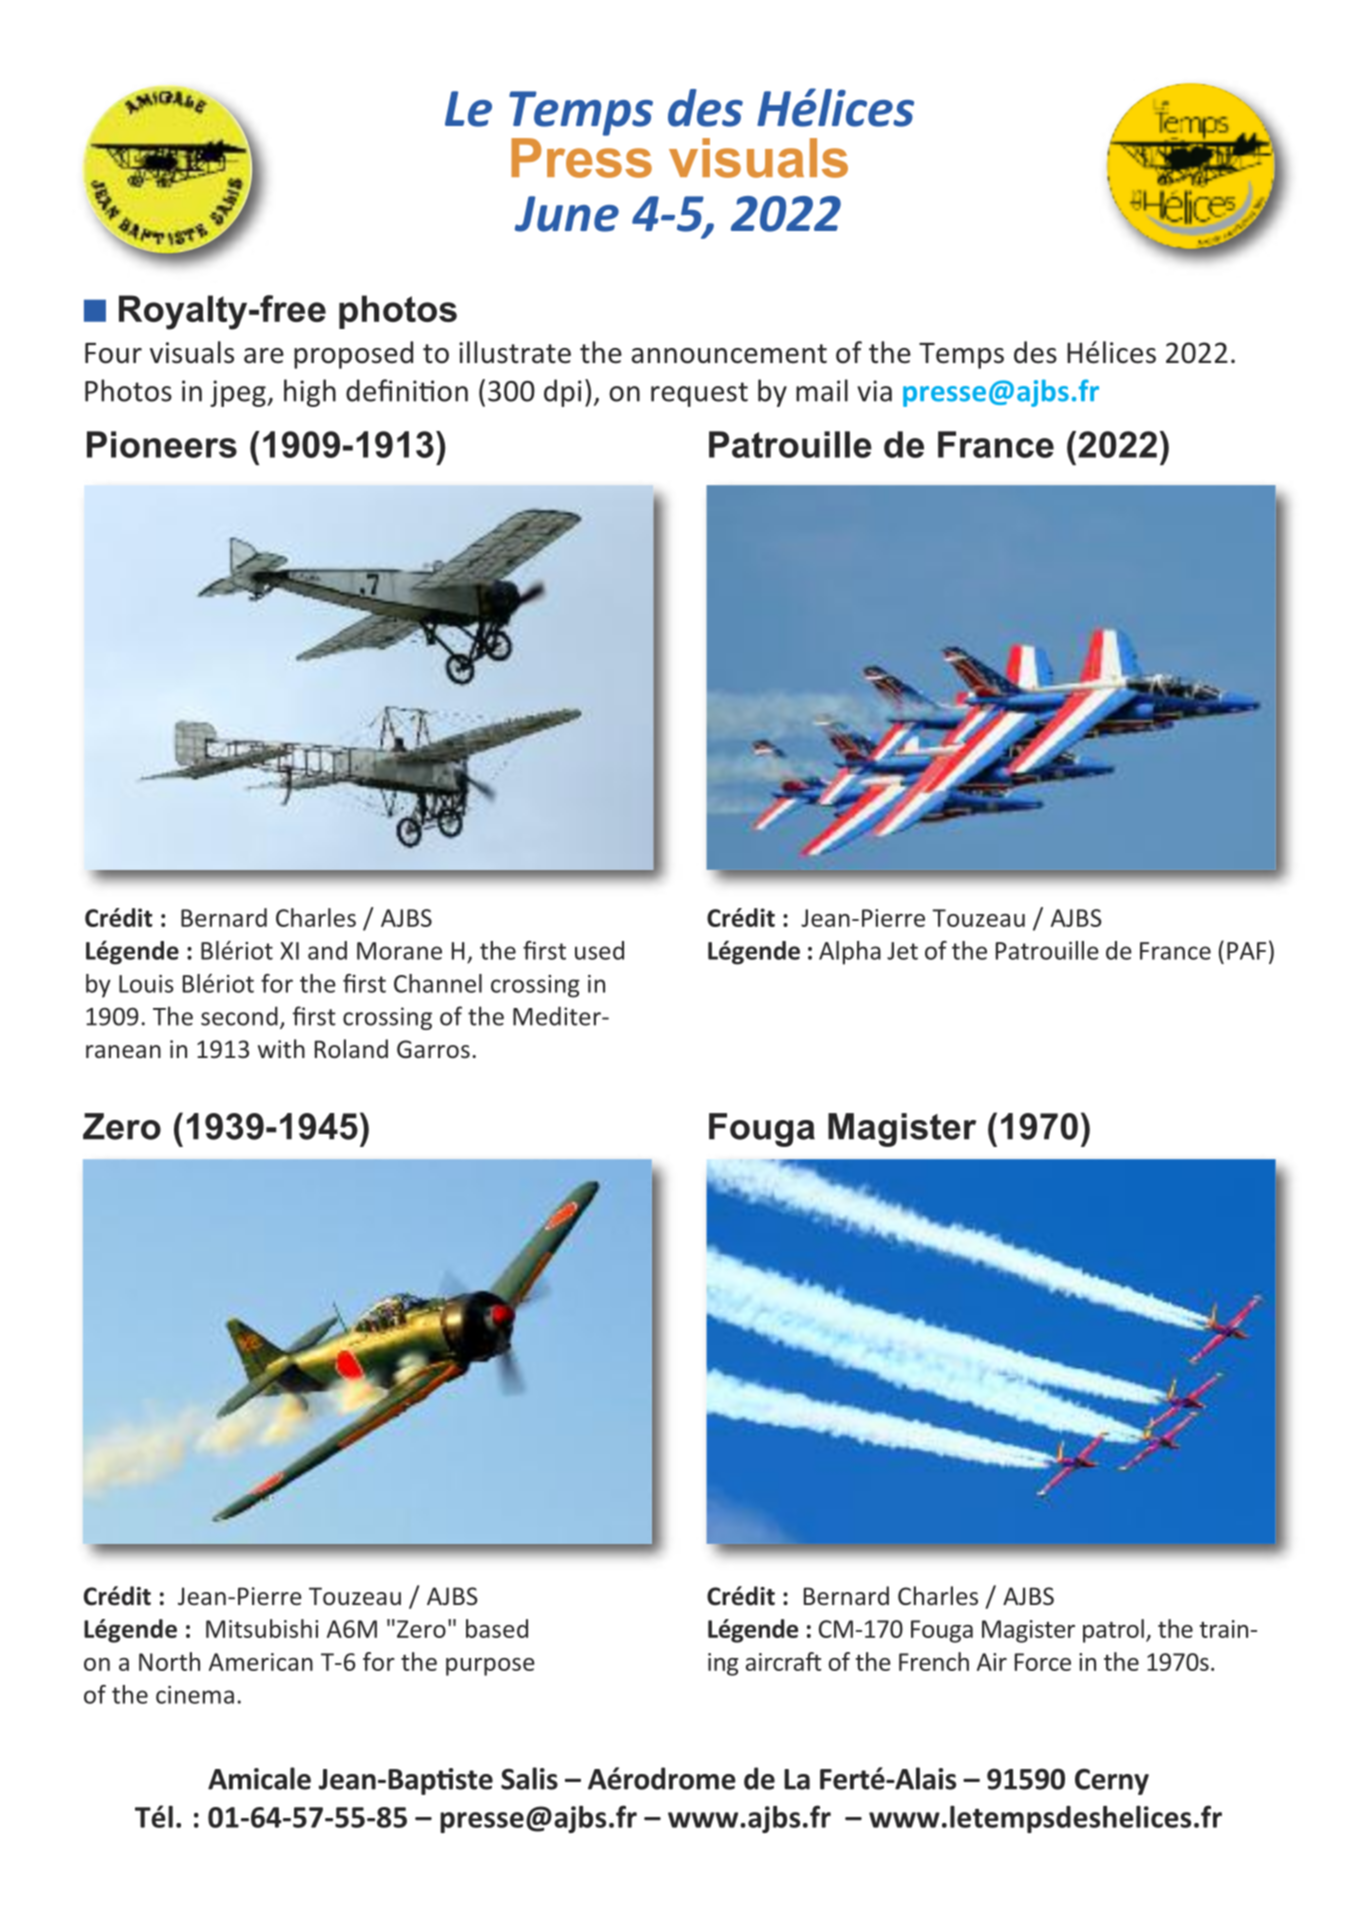  Describe the element at coordinates (264, 356) in the document. I see `are` at that location.
